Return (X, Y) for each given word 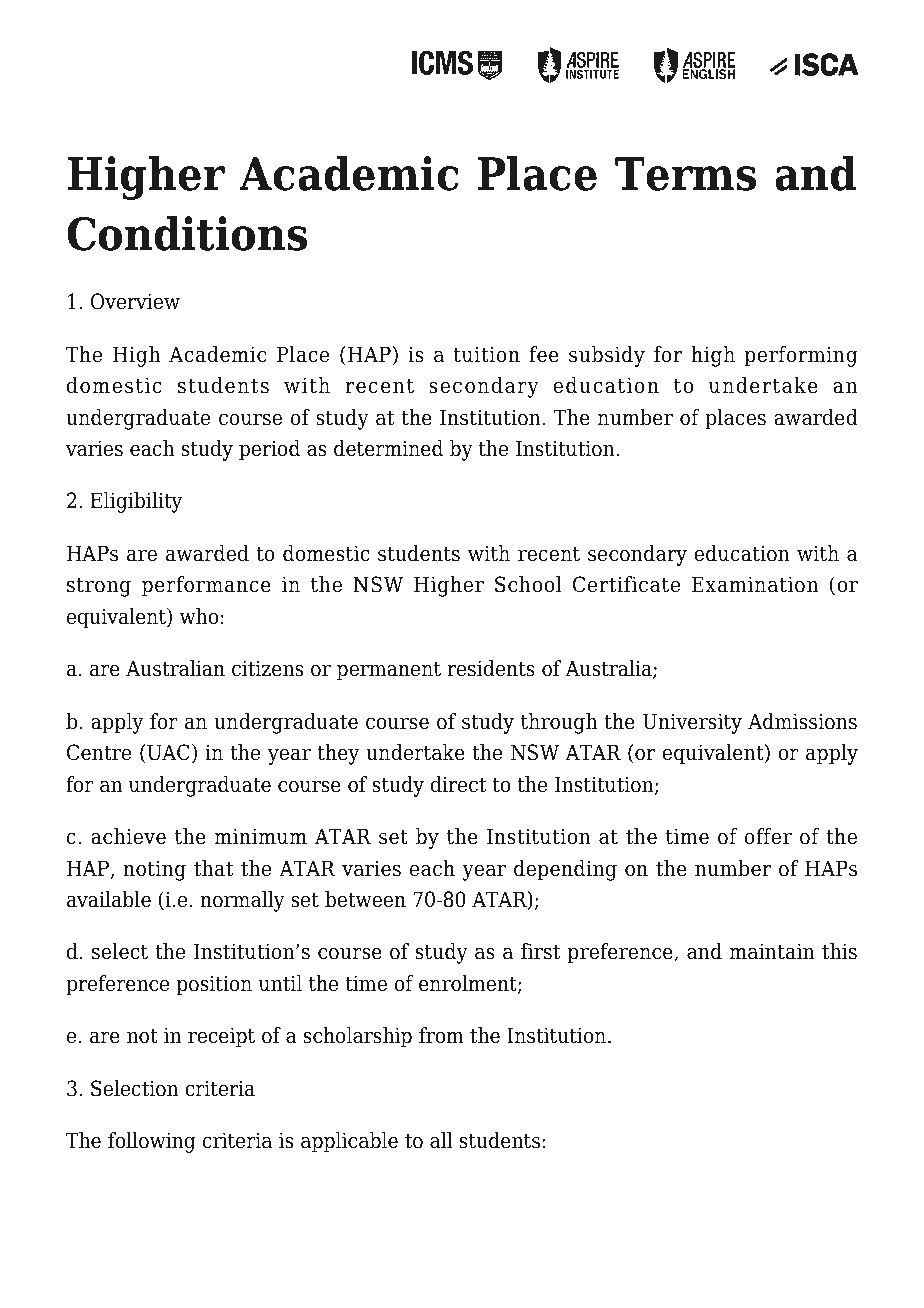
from (441, 1035)
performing (801, 356)
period (269, 450)
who (199, 616)
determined (388, 448)
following (152, 1142)
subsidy (607, 356)
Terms (685, 174)
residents (491, 668)
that (213, 868)
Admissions (802, 721)
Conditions (187, 233)
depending (565, 870)
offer (768, 836)
